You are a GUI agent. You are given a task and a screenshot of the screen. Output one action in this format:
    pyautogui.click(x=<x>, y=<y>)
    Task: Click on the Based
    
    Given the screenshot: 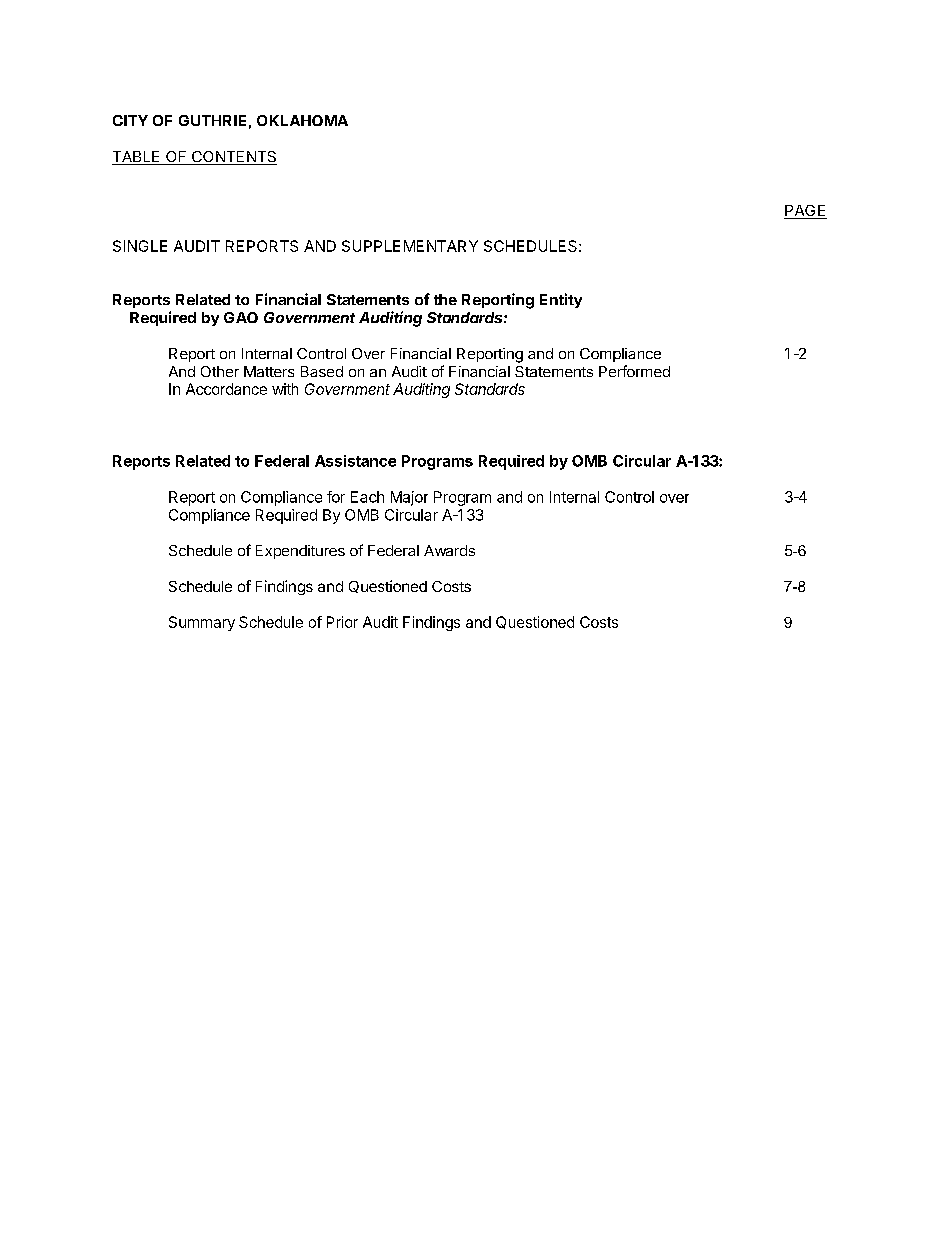 What is the action you would take?
    pyautogui.click(x=322, y=371)
